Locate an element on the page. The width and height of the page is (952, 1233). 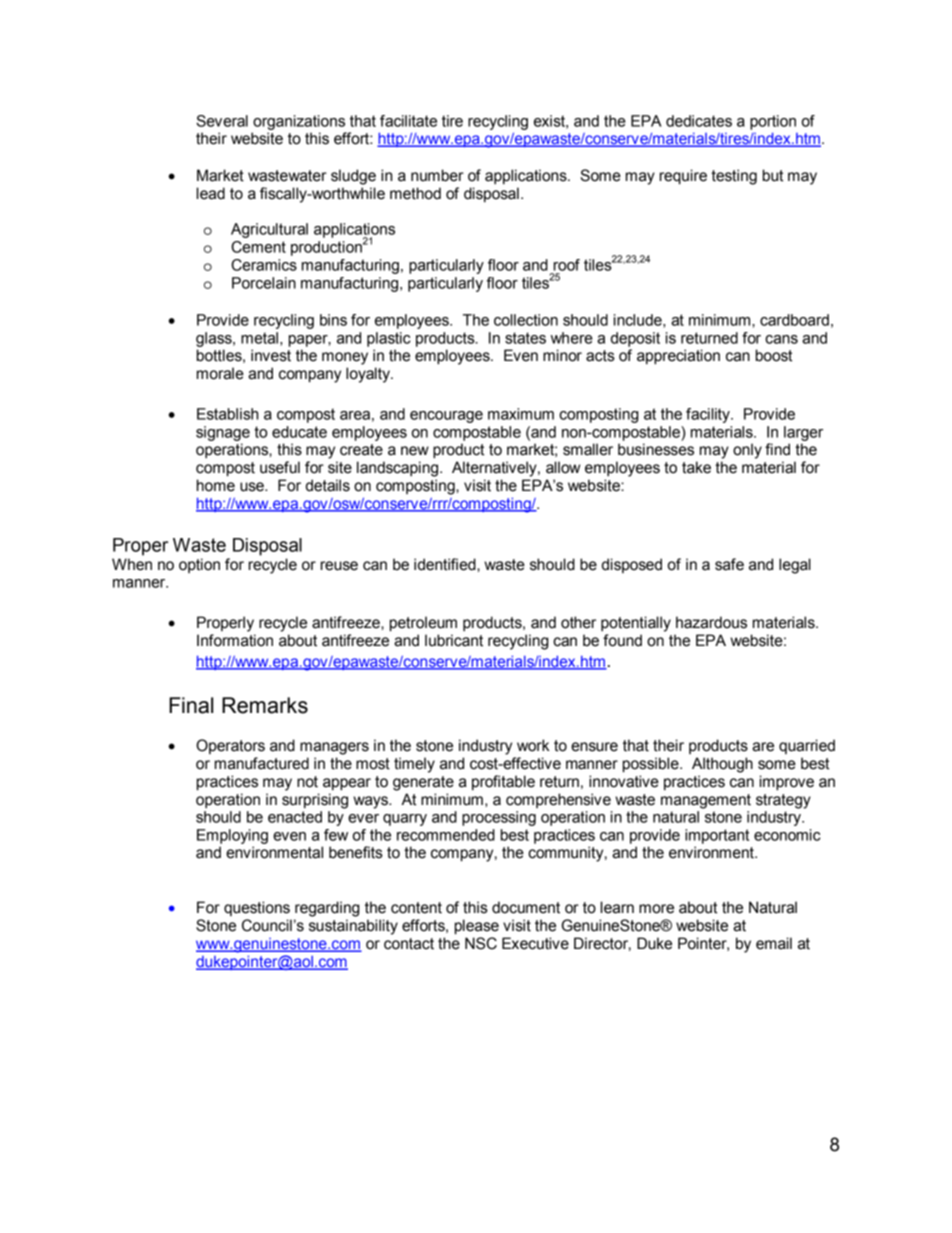
dedicates is located at coordinates (699, 121).
